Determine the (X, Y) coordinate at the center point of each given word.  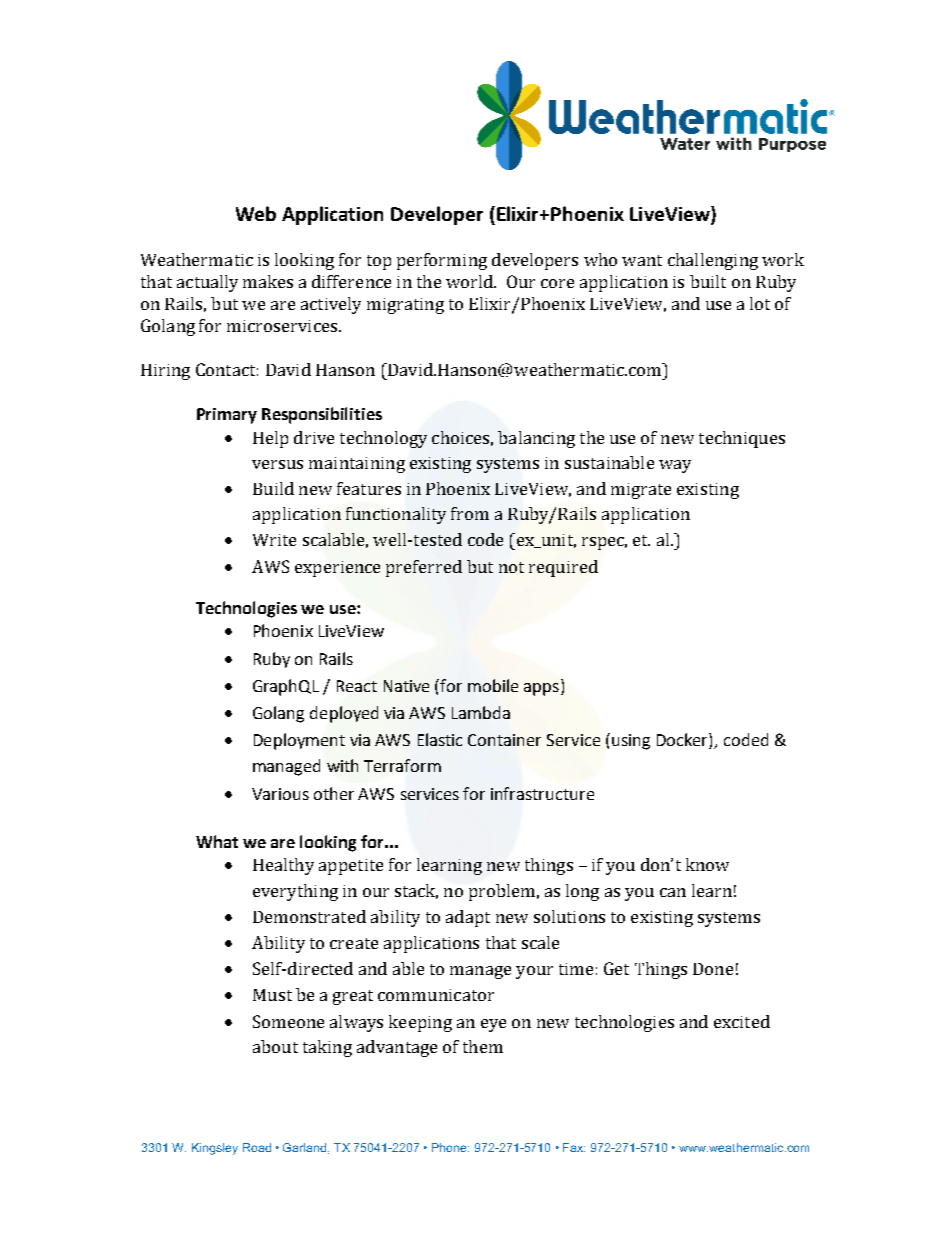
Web (256, 213)
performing (442, 261)
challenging (713, 261)
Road (257, 1147)
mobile (493, 685)
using (631, 742)
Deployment (299, 741)
